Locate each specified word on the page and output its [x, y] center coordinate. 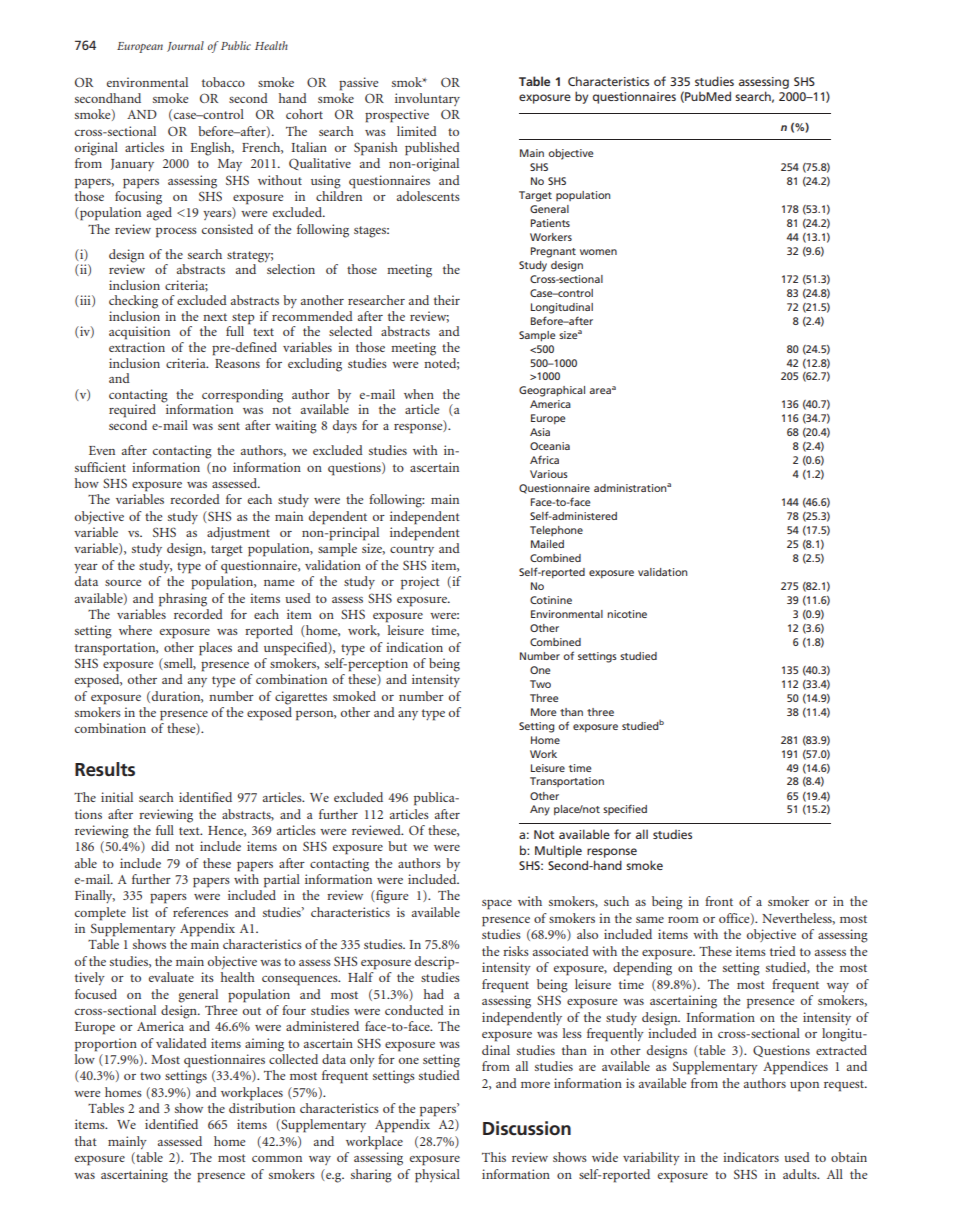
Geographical [552, 391]
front [719, 901]
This [494, 1157]
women [598, 252]
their [447, 300]
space [497, 905]
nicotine [627, 614]
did [160, 846]
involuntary [427, 99]
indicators [751, 1157]
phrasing [183, 600]
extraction [137, 347]
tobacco [223, 82]
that [86, 1141]
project [420, 583]
